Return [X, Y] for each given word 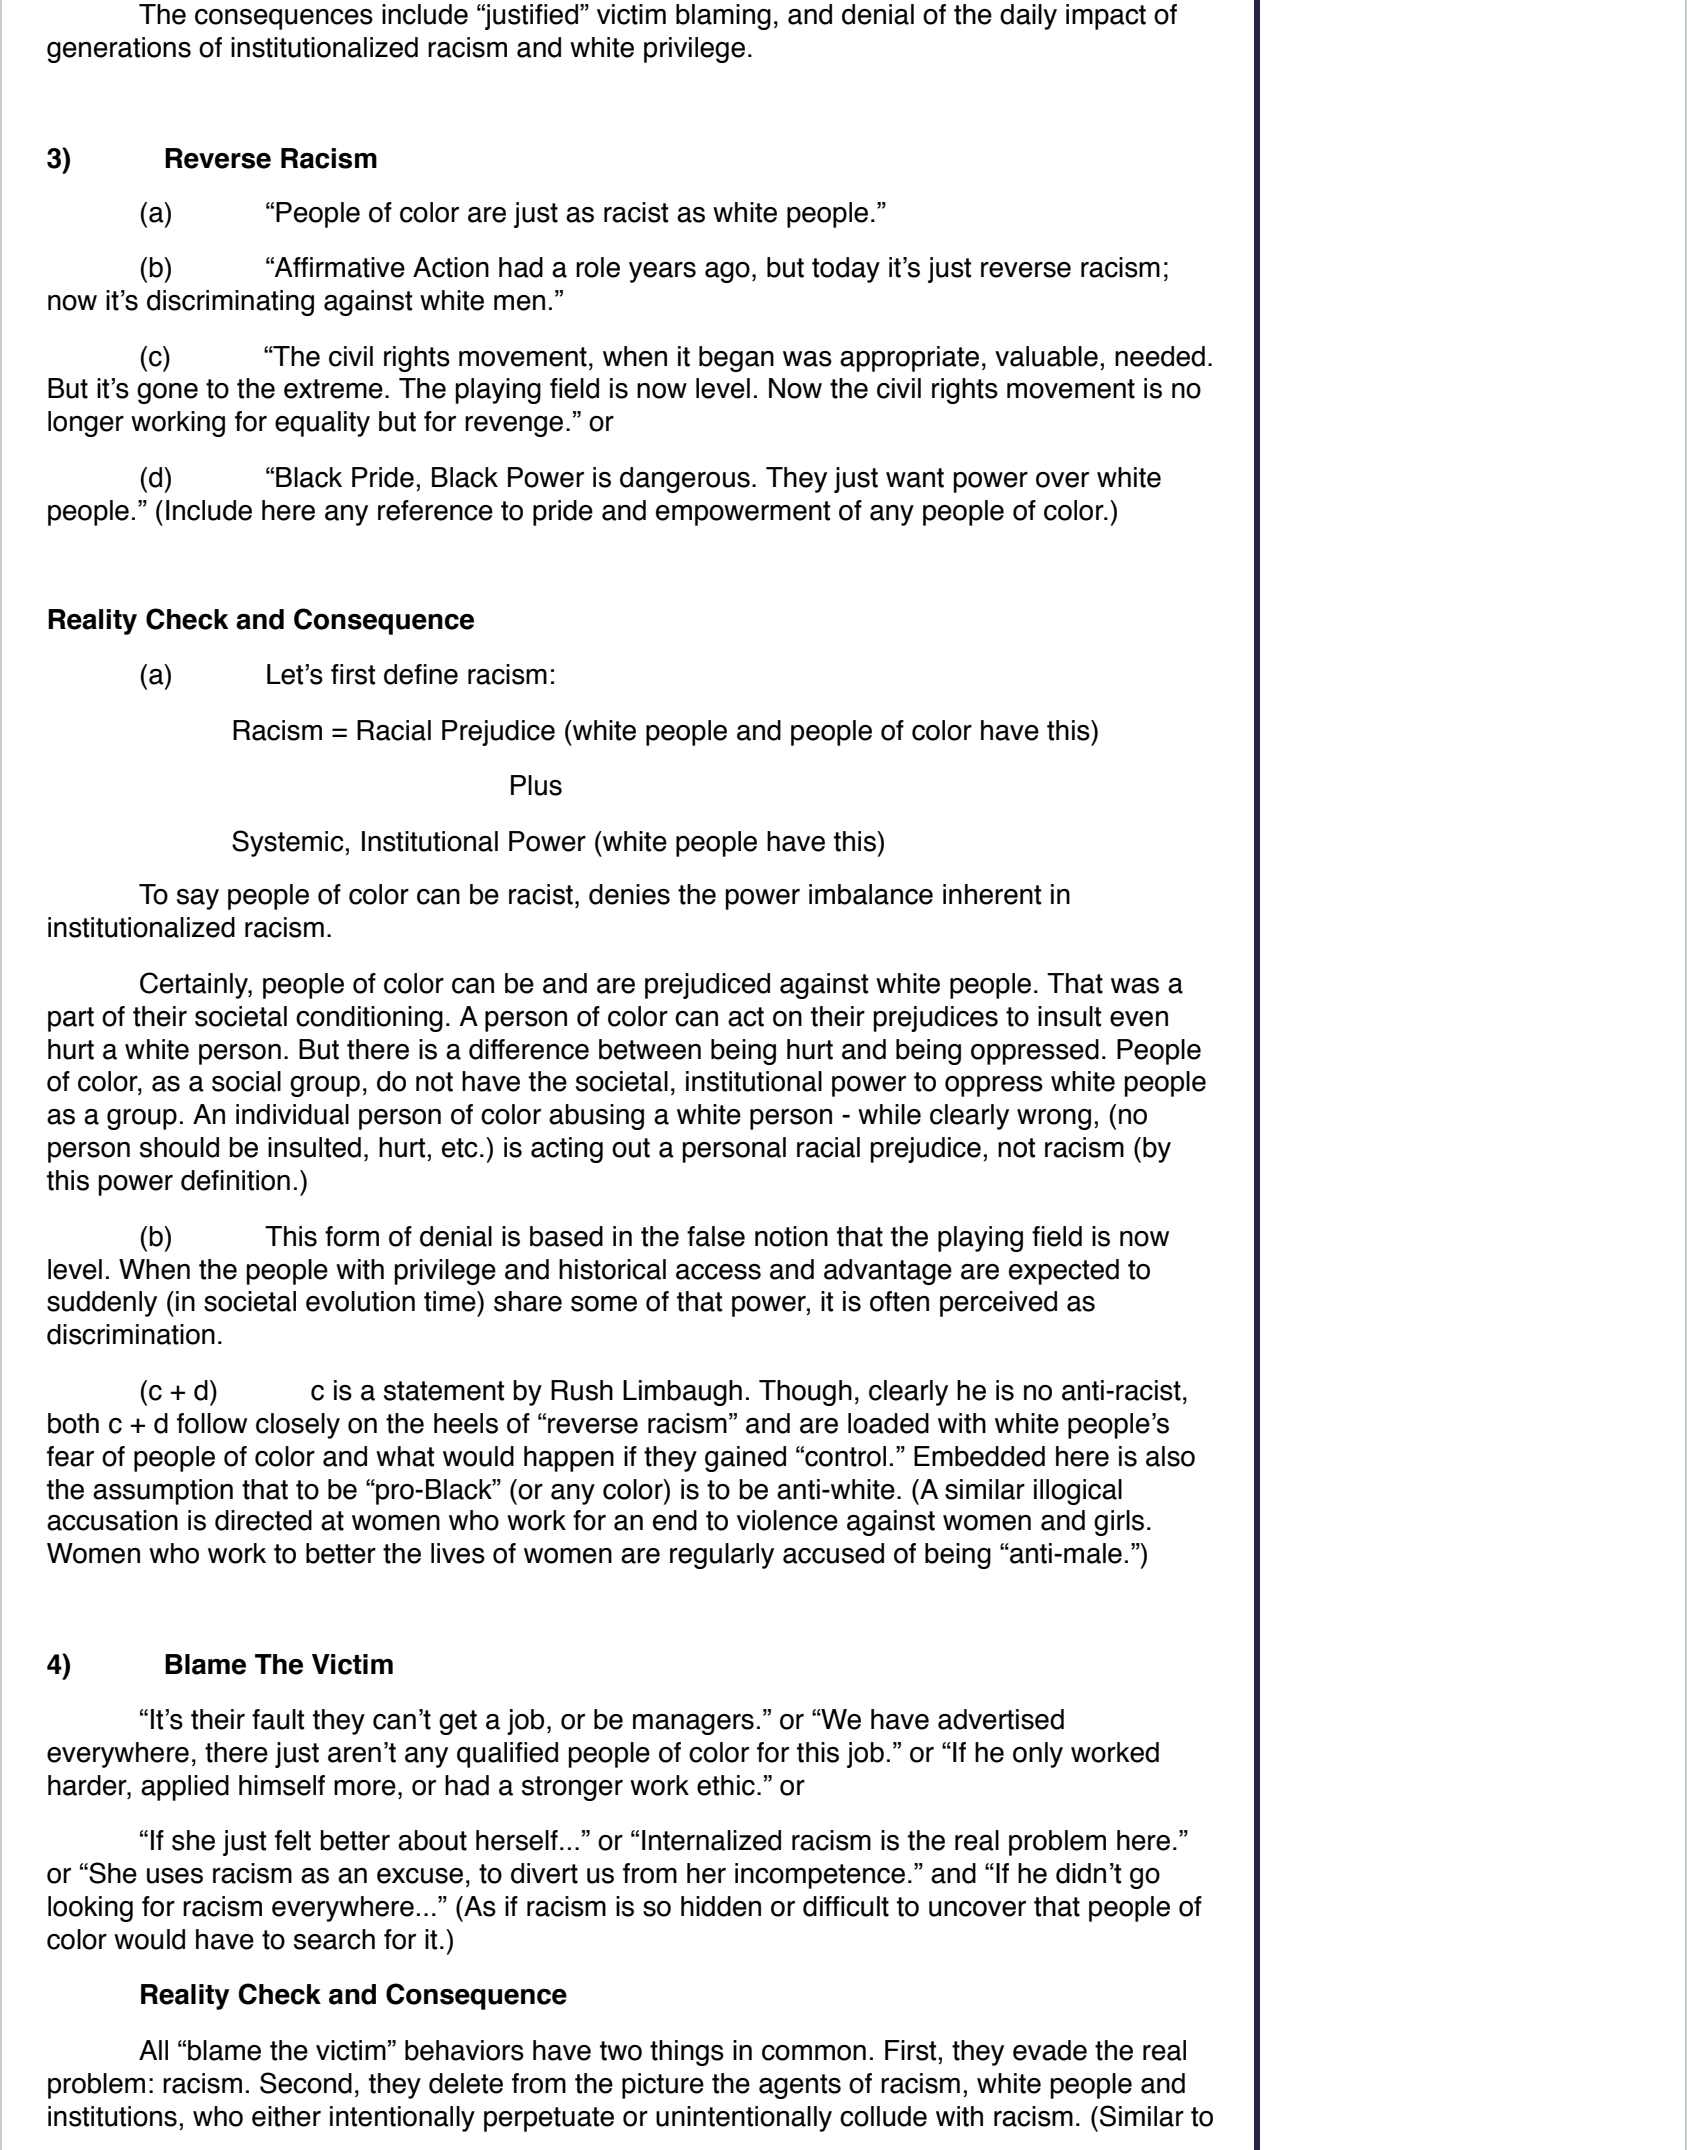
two [621, 2051]
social [246, 1081]
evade [1050, 2050]
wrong [1054, 1119]
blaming [723, 17]
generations [119, 50]
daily [1028, 17]
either [286, 2116]
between [650, 1049]
